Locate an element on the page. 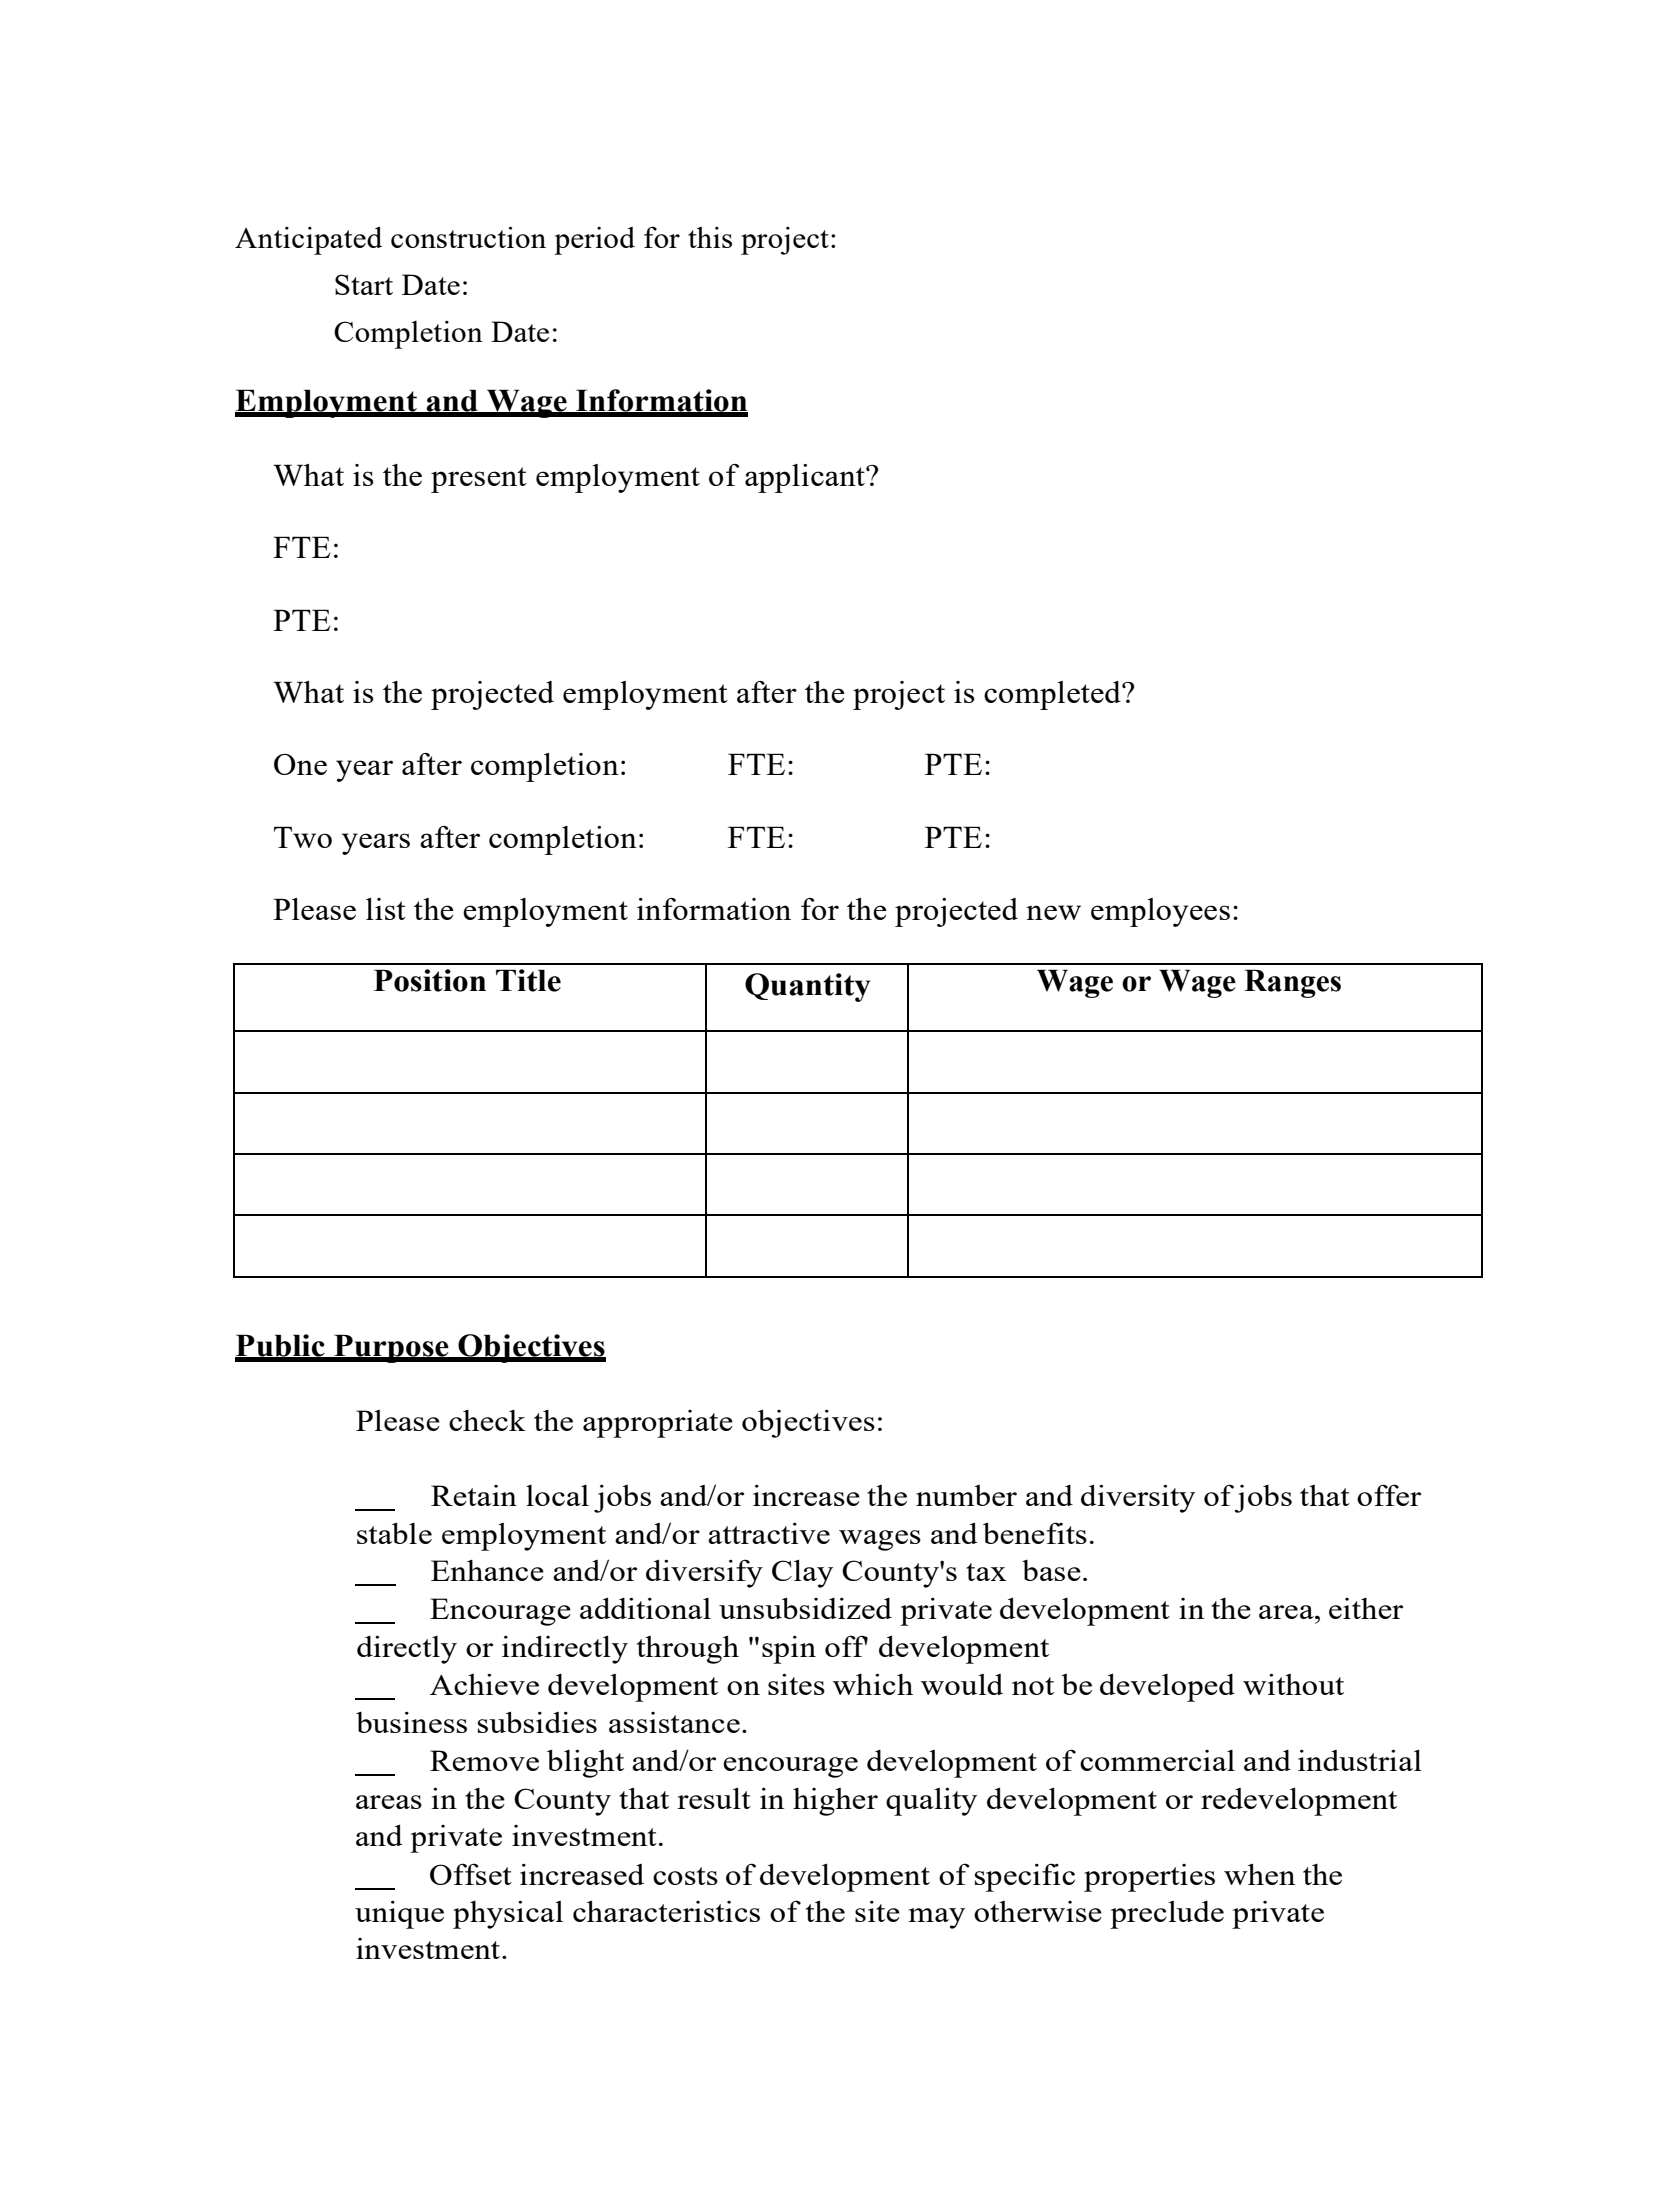 This page has width=1667, height=2187. list is located at coordinates (386, 909).
